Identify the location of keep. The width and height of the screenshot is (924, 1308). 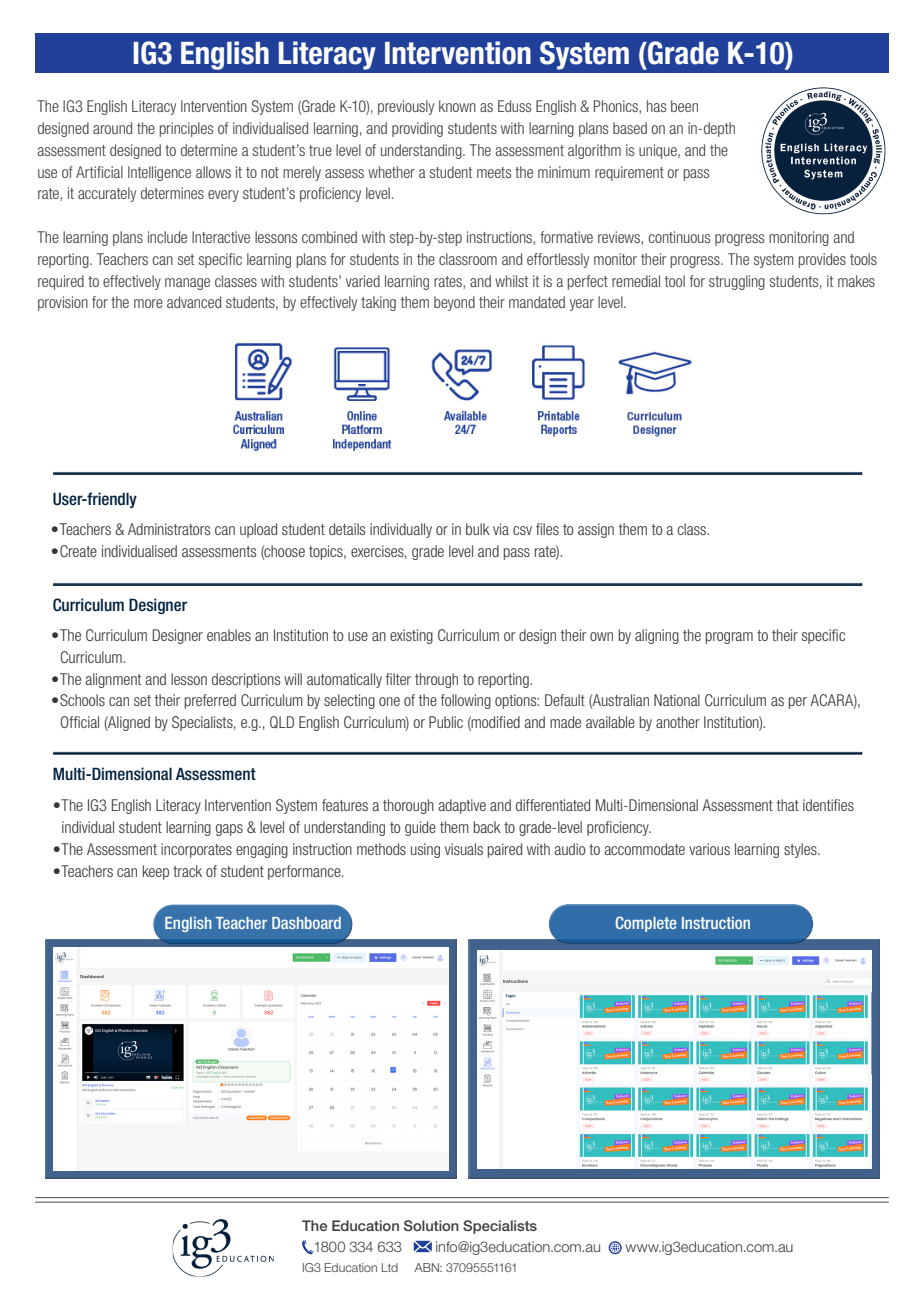
(155, 872).
